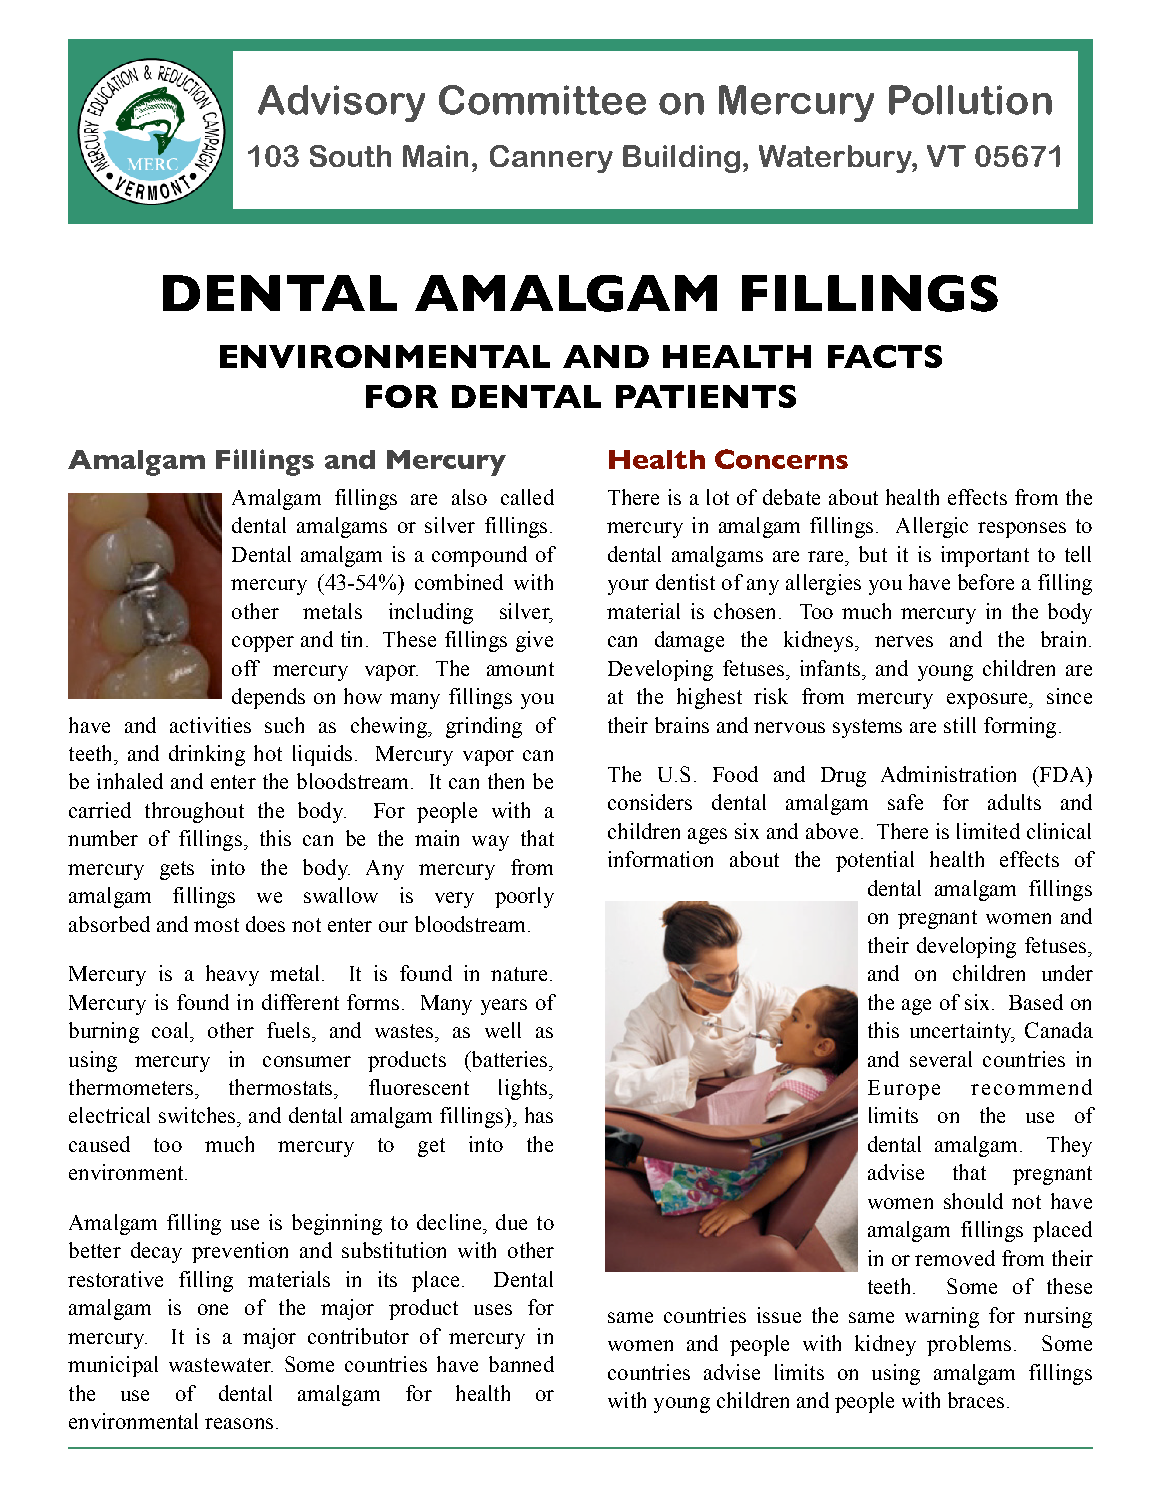 This screenshot has height=1503, width=1161. Describe the element at coordinates (221, 1365) in the screenshot. I see `wastewater` at that location.
